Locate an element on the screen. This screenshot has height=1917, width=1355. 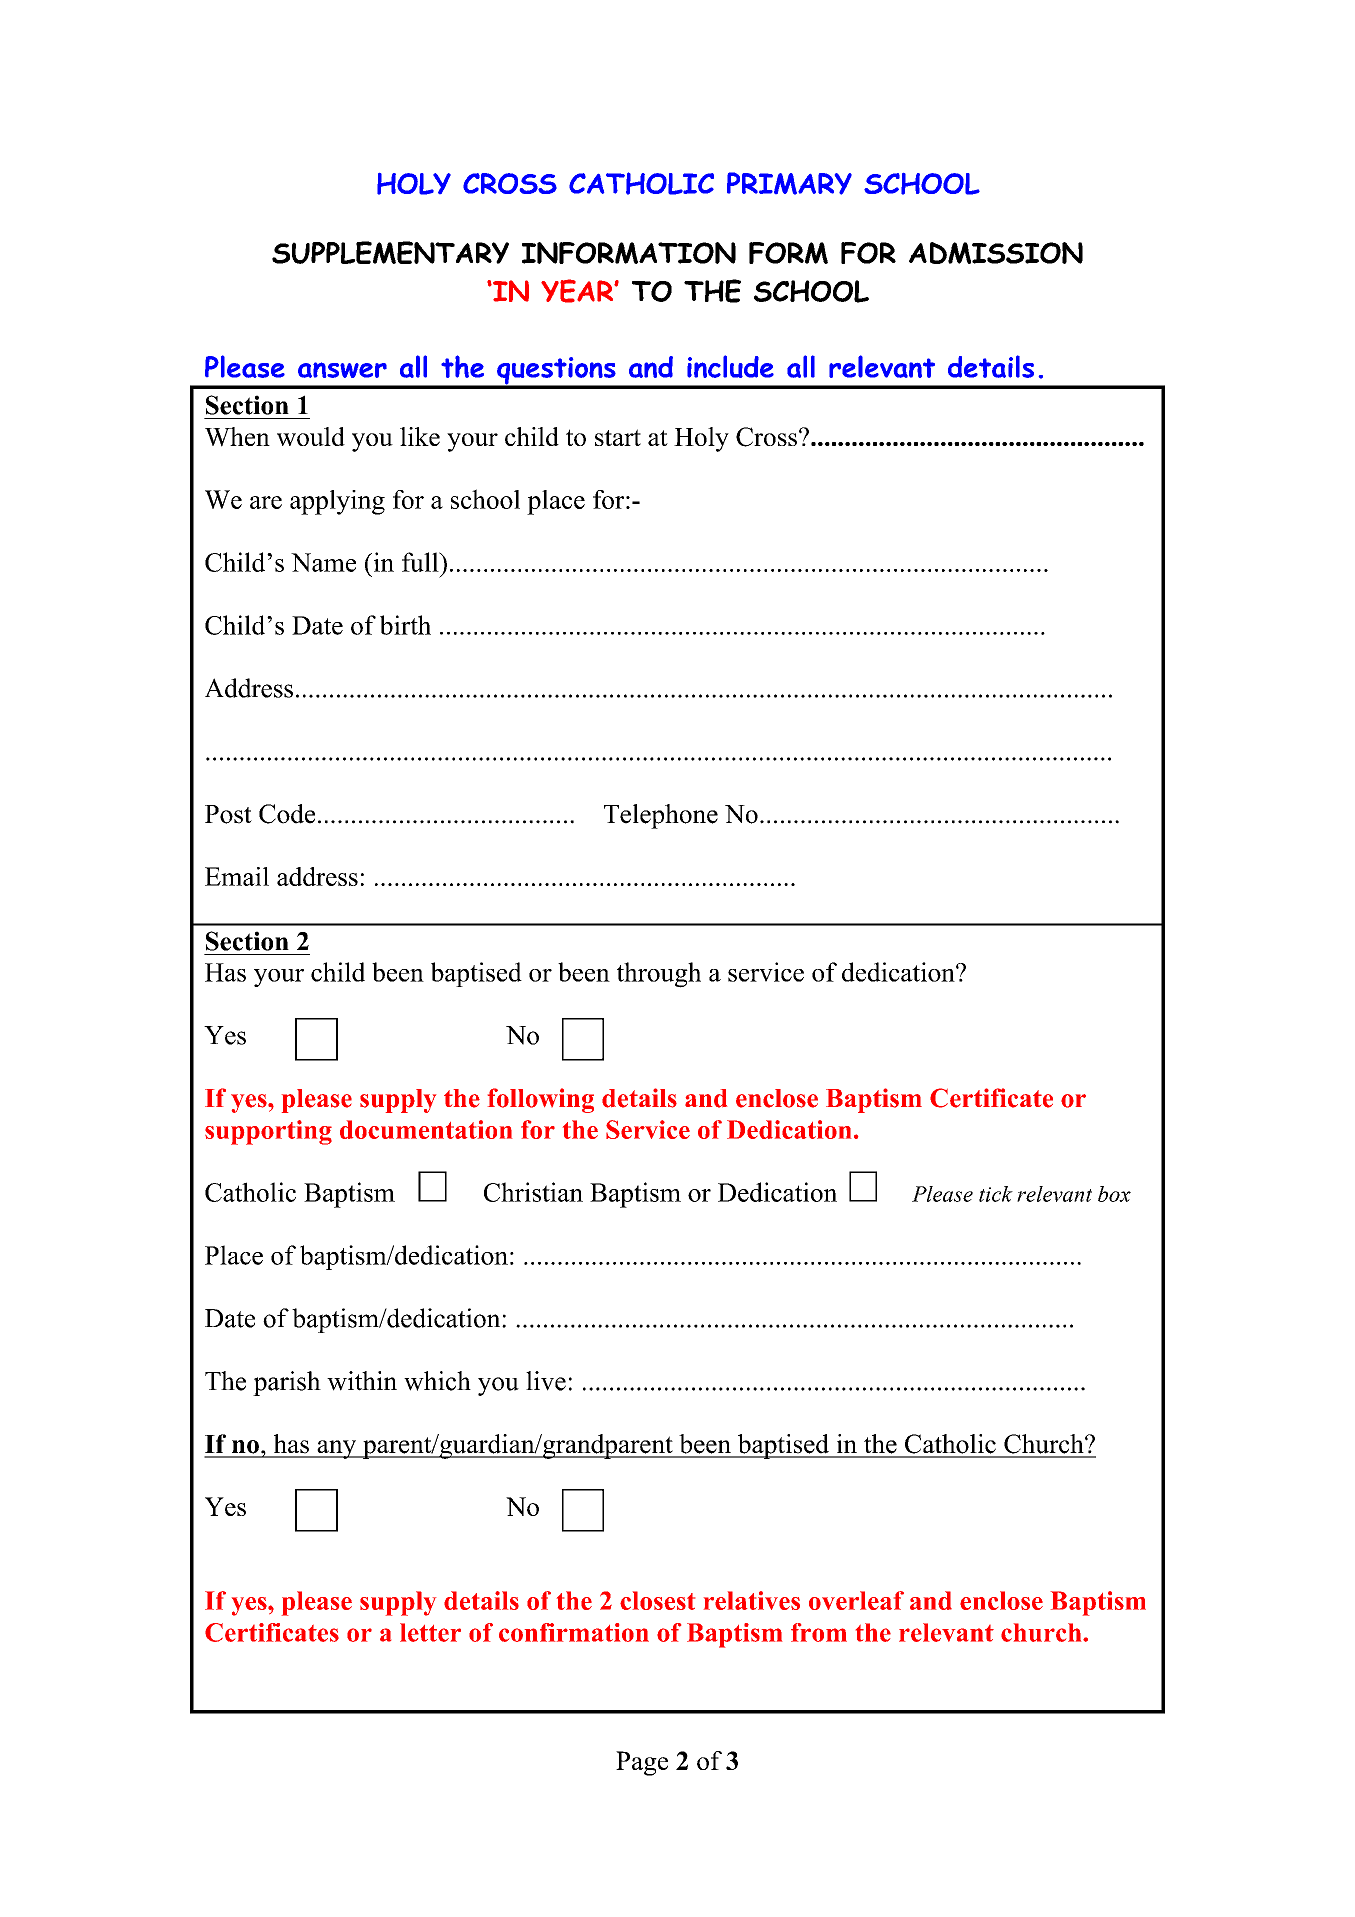
through is located at coordinates (659, 975).
